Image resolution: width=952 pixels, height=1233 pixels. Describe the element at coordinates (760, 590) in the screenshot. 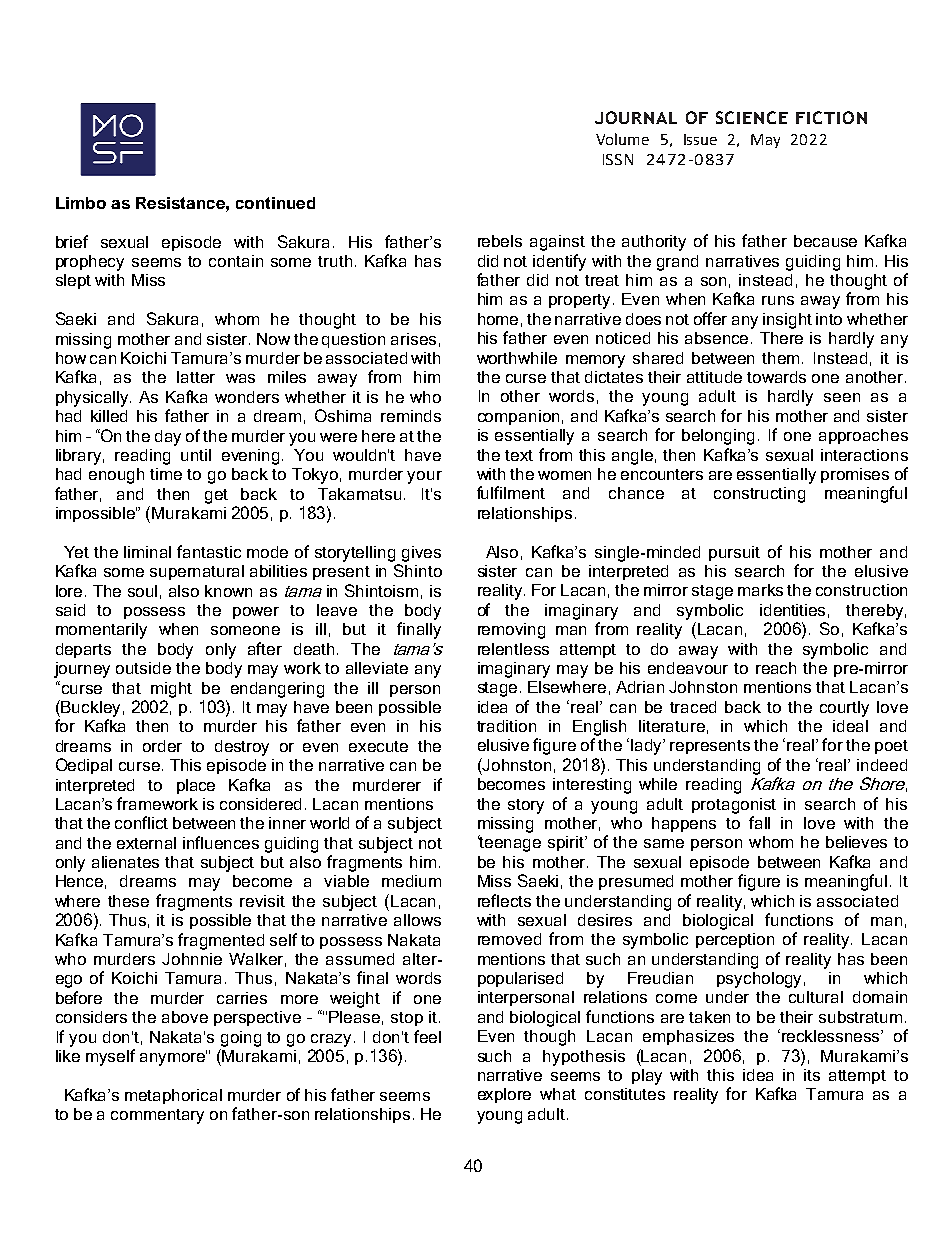

I see `marks` at that location.
